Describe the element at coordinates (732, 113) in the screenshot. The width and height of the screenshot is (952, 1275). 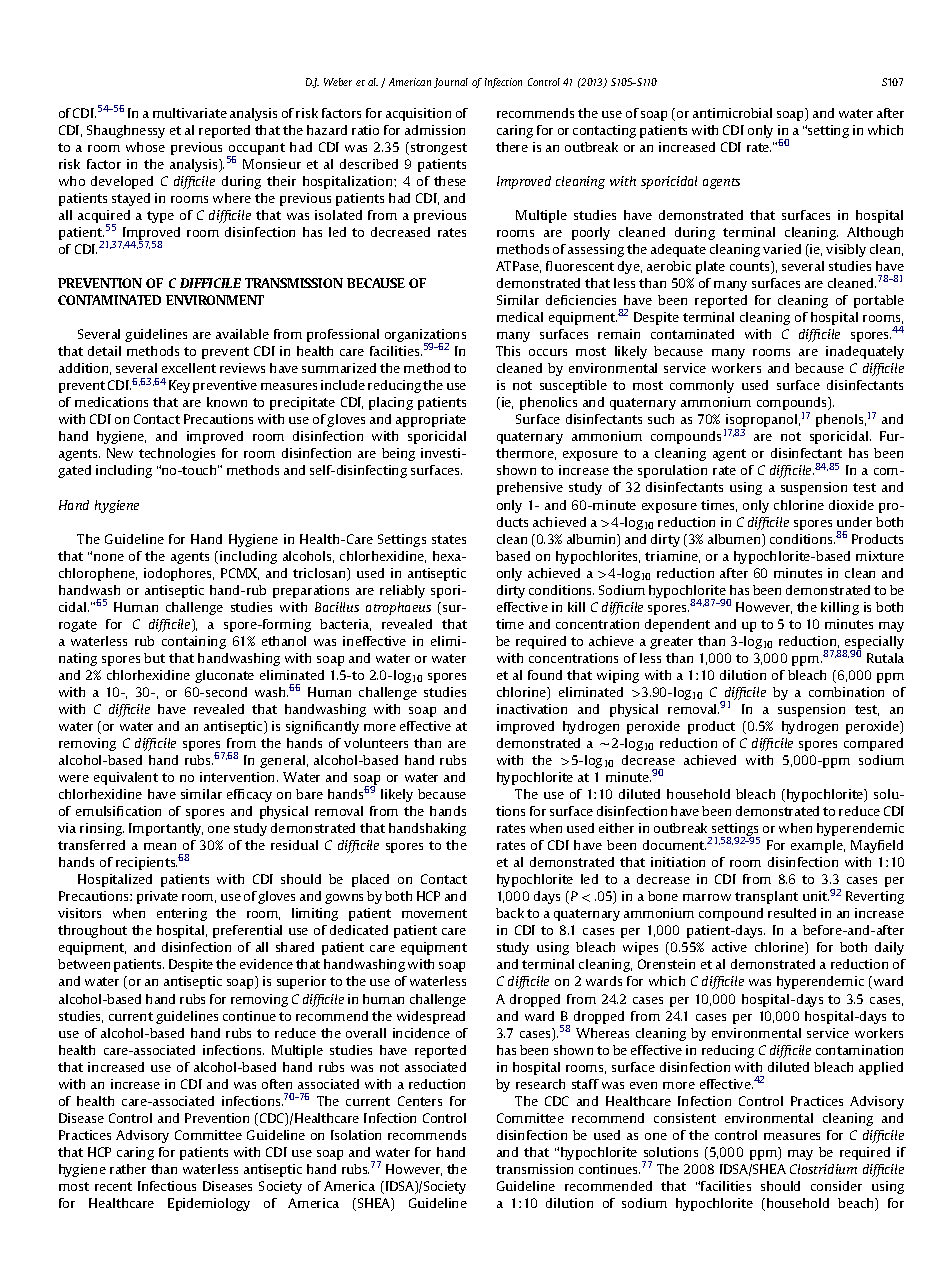
I see `antimicrobial` at that location.
